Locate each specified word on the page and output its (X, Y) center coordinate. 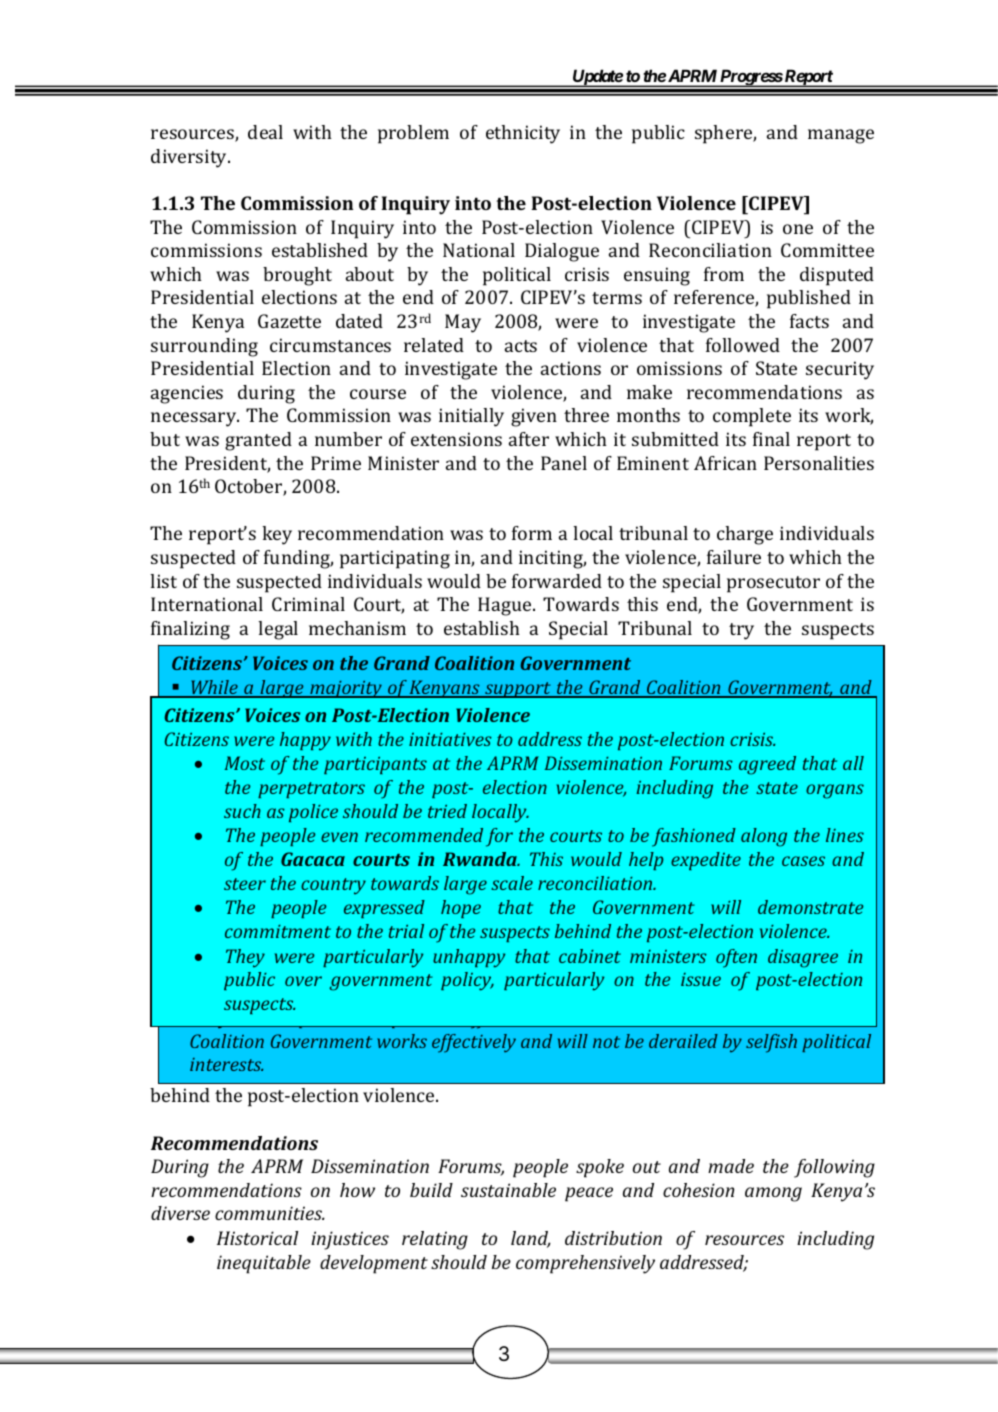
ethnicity (523, 134)
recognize (230, 715)
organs (835, 791)
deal (265, 132)
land (531, 1239)
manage (841, 136)
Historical (257, 1238)
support (518, 690)
